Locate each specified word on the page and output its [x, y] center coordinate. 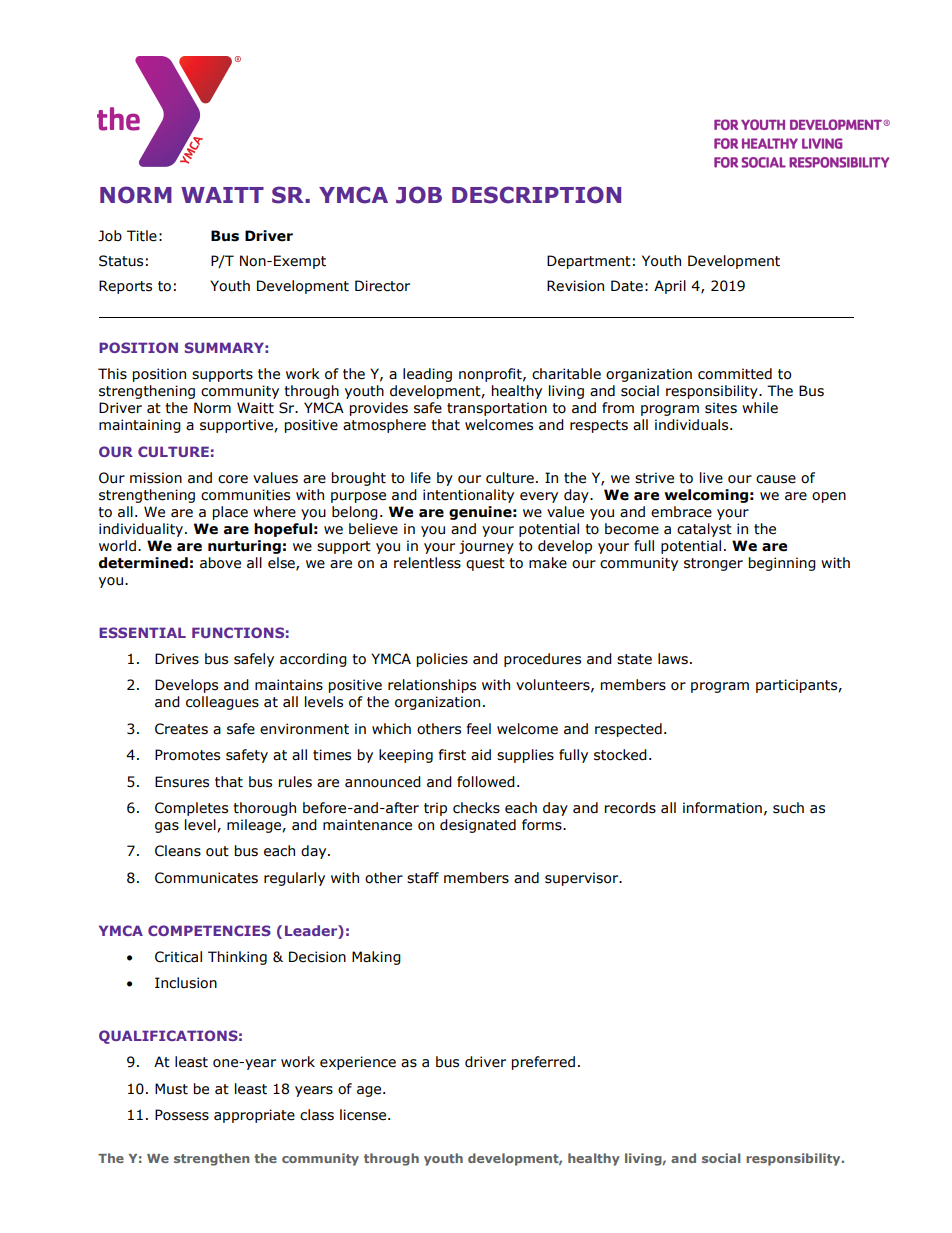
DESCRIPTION [536, 195]
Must [171, 1089]
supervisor [583, 879]
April [670, 287]
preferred [543, 1063]
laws [673, 659]
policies [442, 660]
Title [142, 236]
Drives [177, 659]
